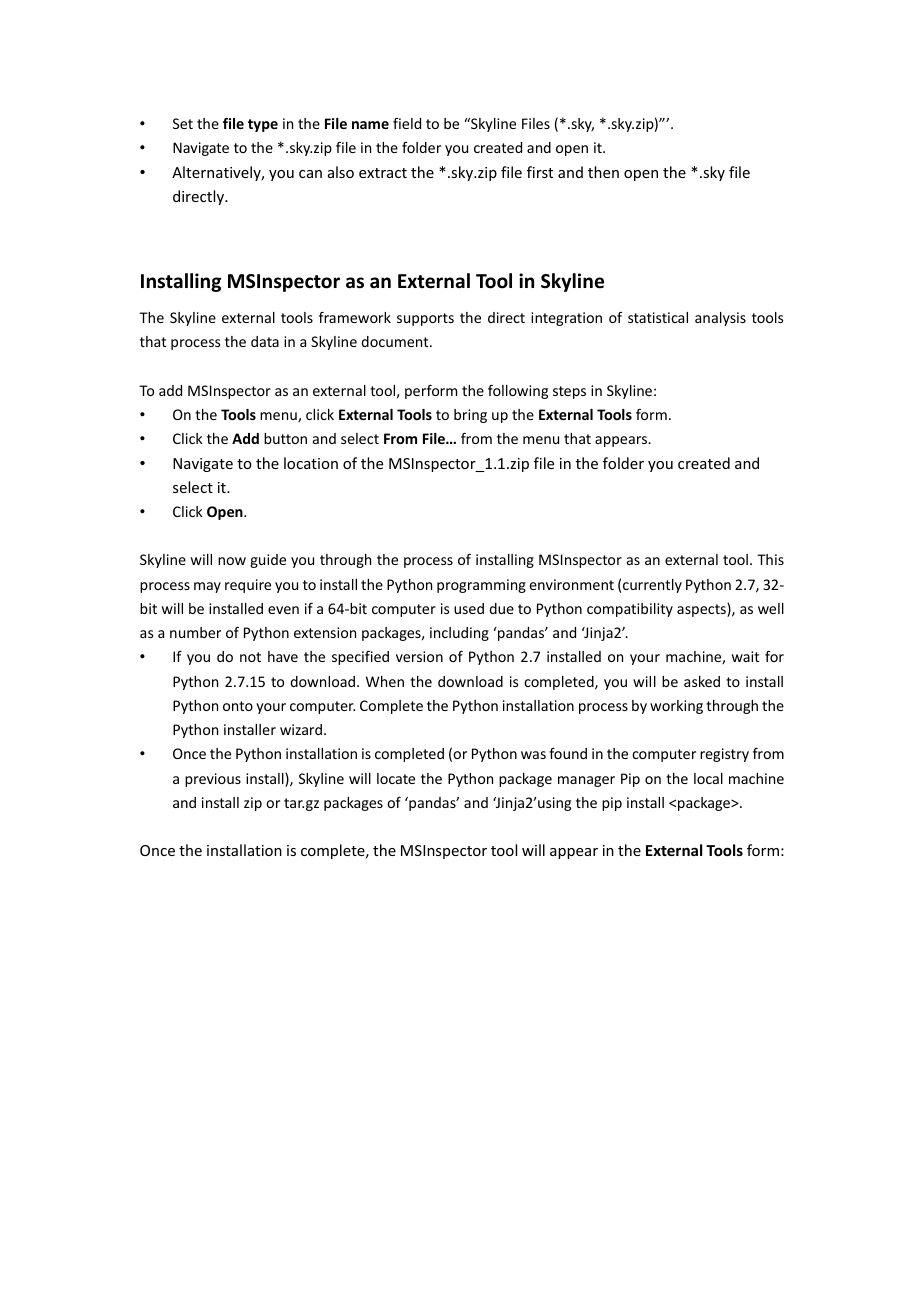  Describe the element at coordinates (213, 780) in the screenshot. I see `previous` at that location.
